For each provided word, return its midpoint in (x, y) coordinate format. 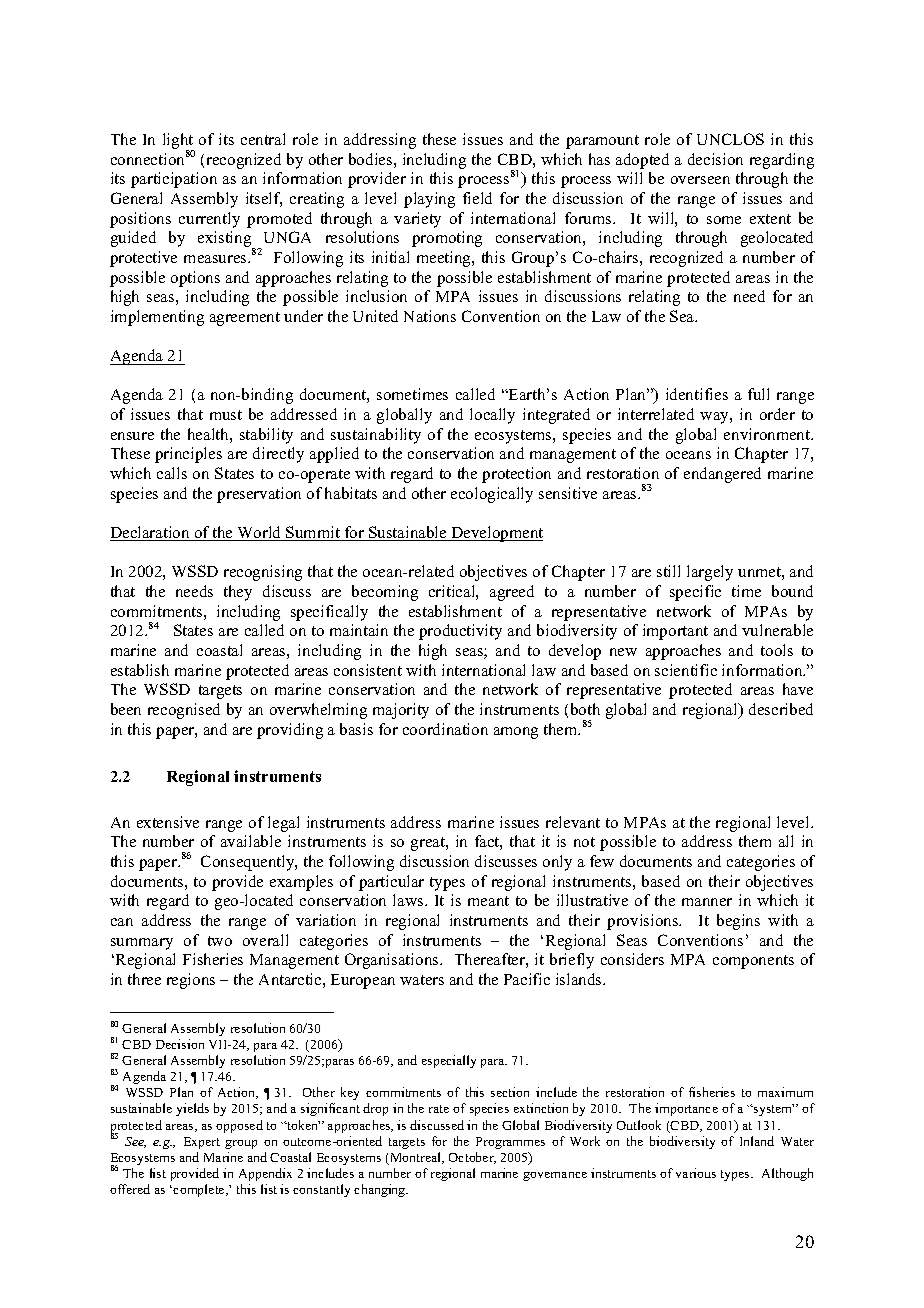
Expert (202, 1143)
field (477, 198)
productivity (460, 632)
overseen (700, 180)
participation (174, 180)
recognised (184, 711)
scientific (686, 670)
